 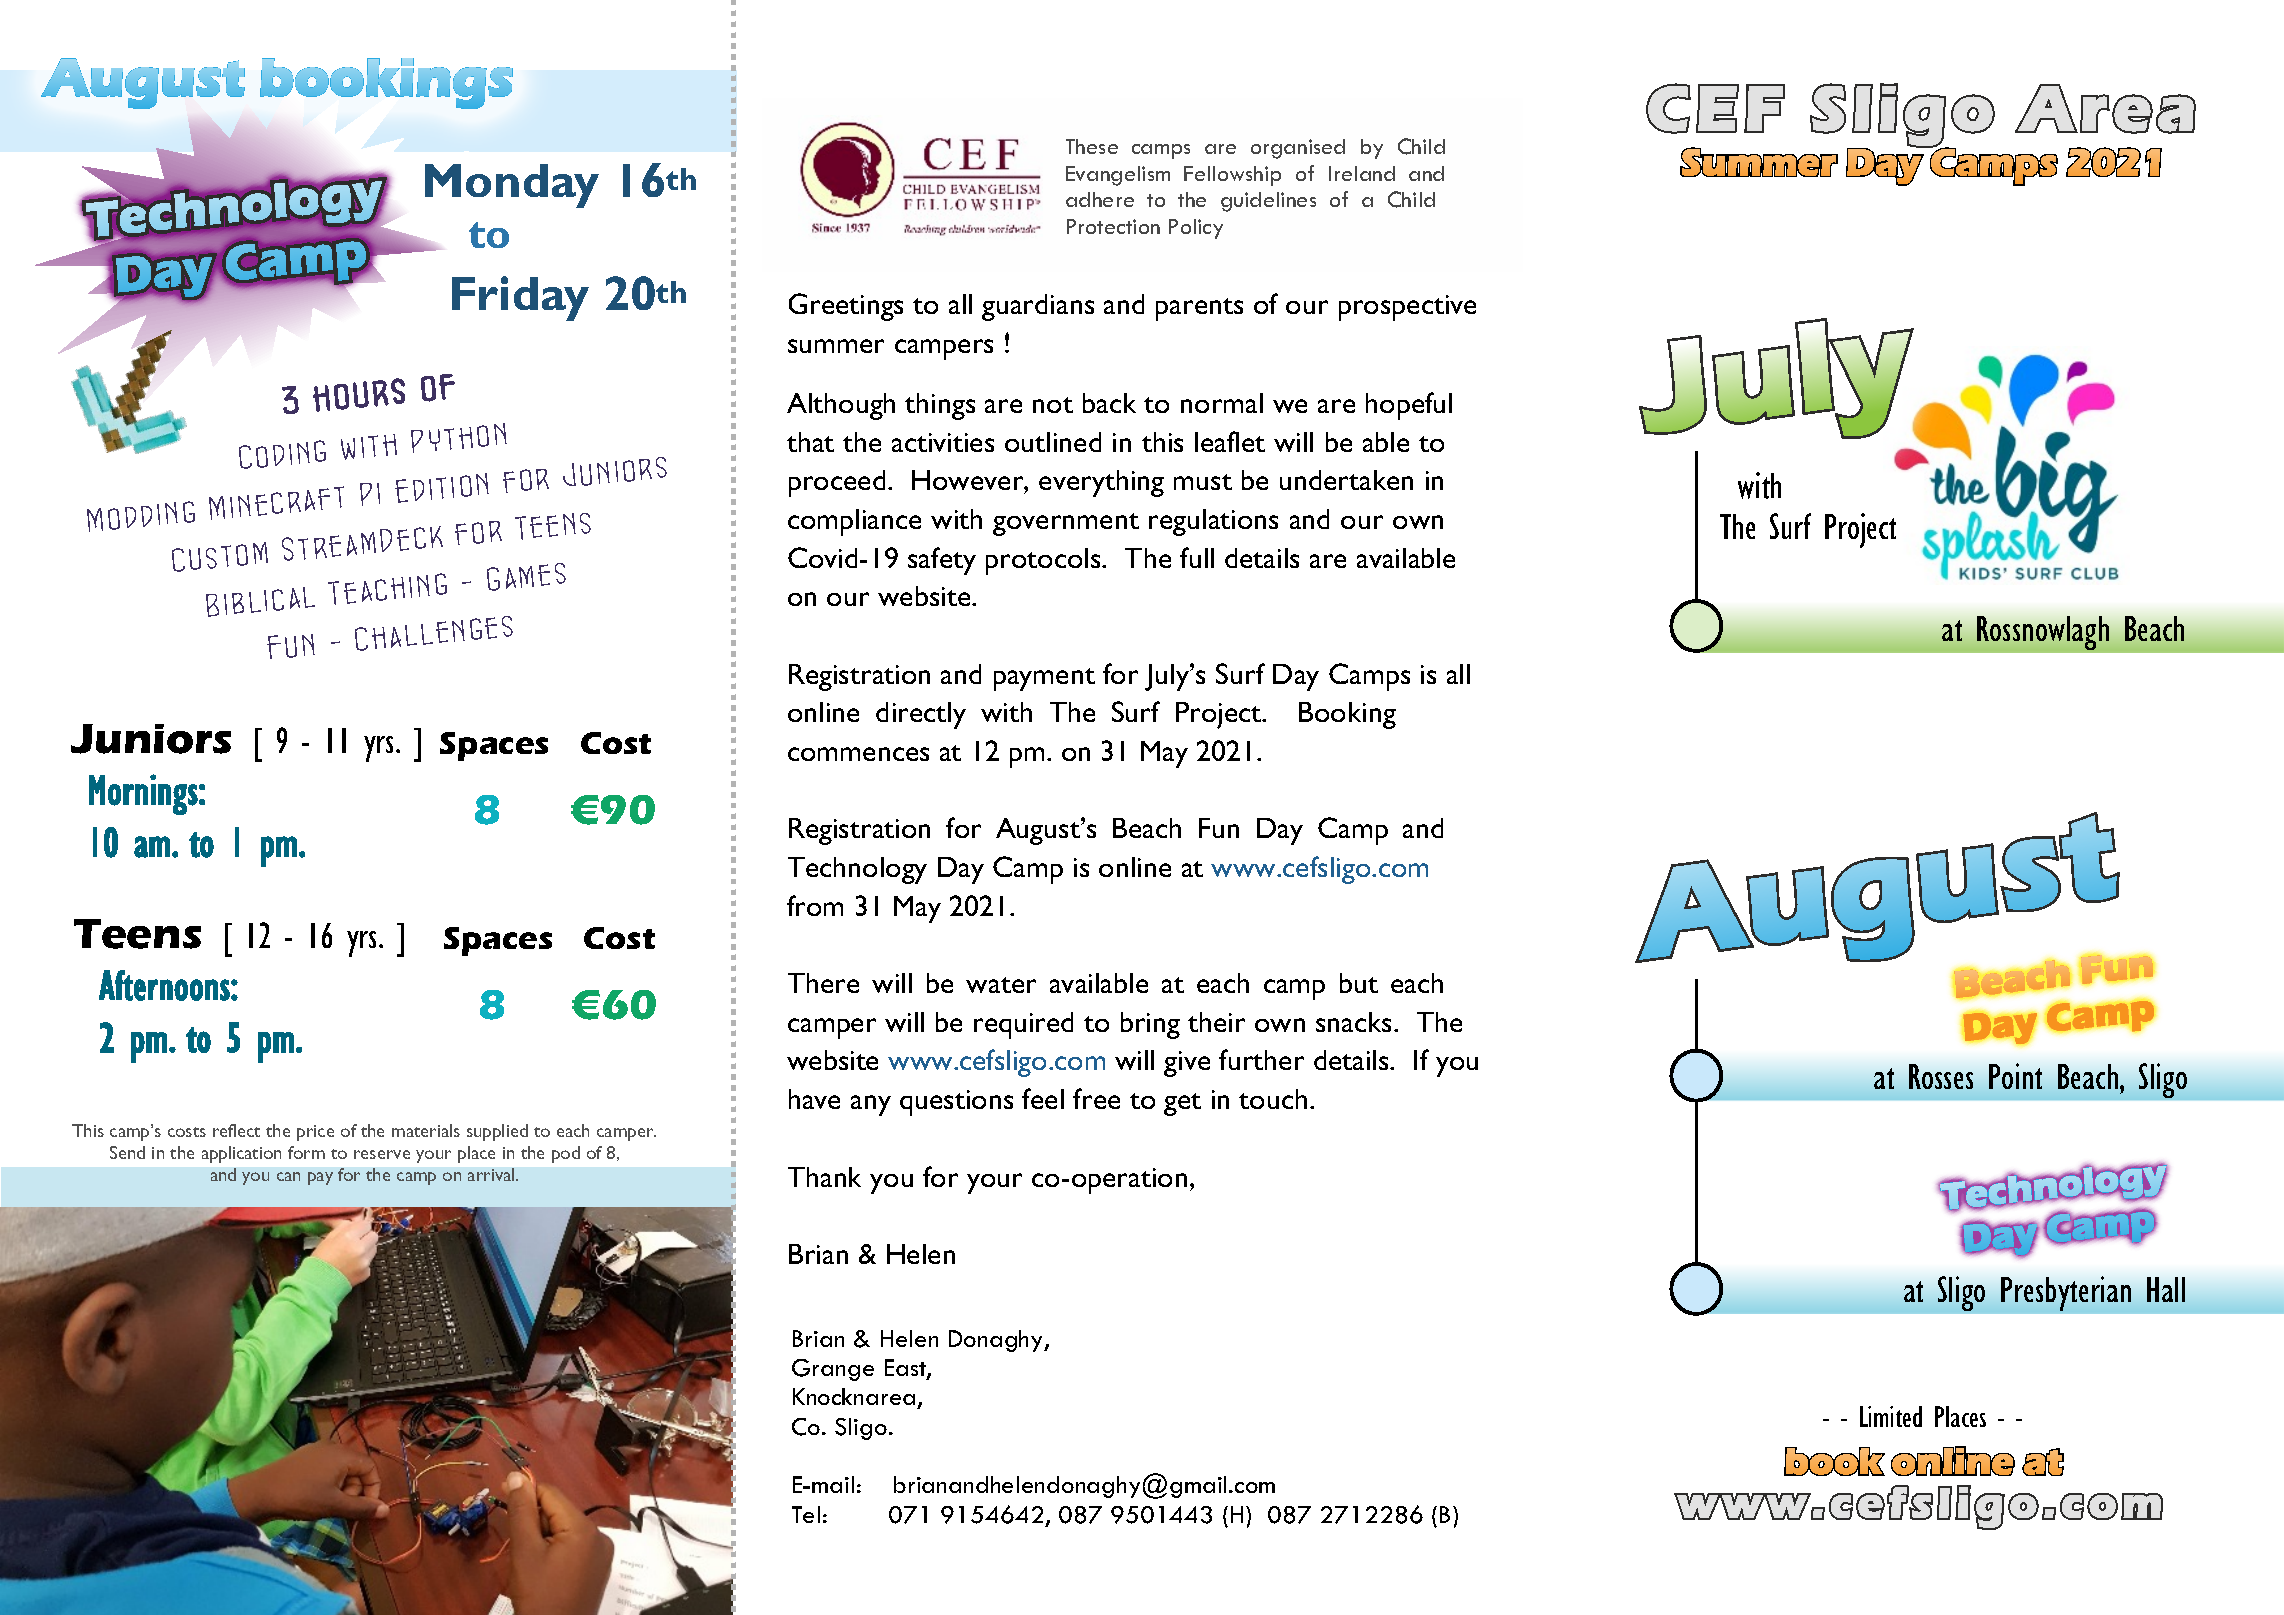 I want to click on from, so click(x=815, y=905).
